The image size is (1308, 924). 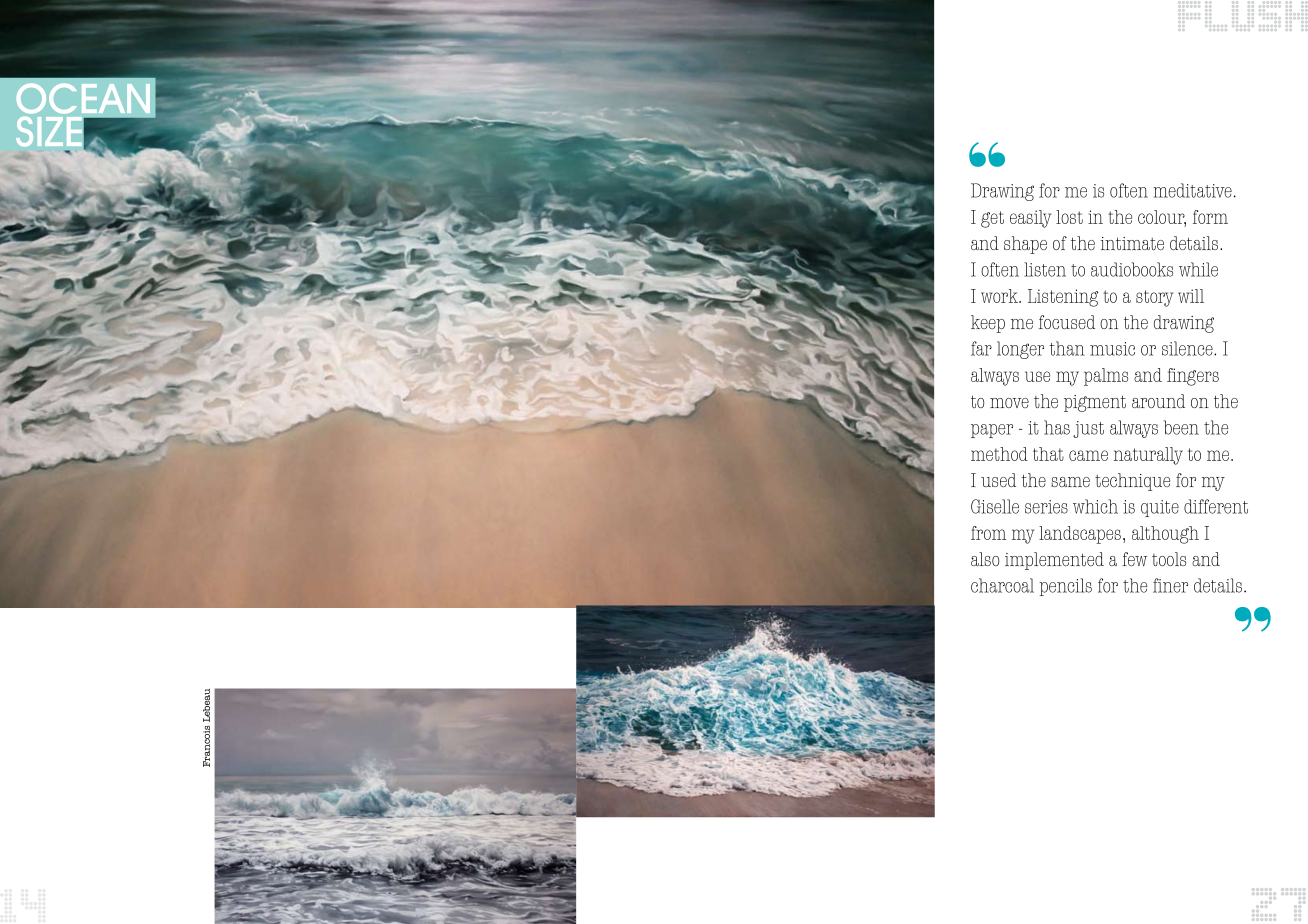 What do you see at coordinates (1057, 427) in the image?
I see `has` at bounding box center [1057, 427].
